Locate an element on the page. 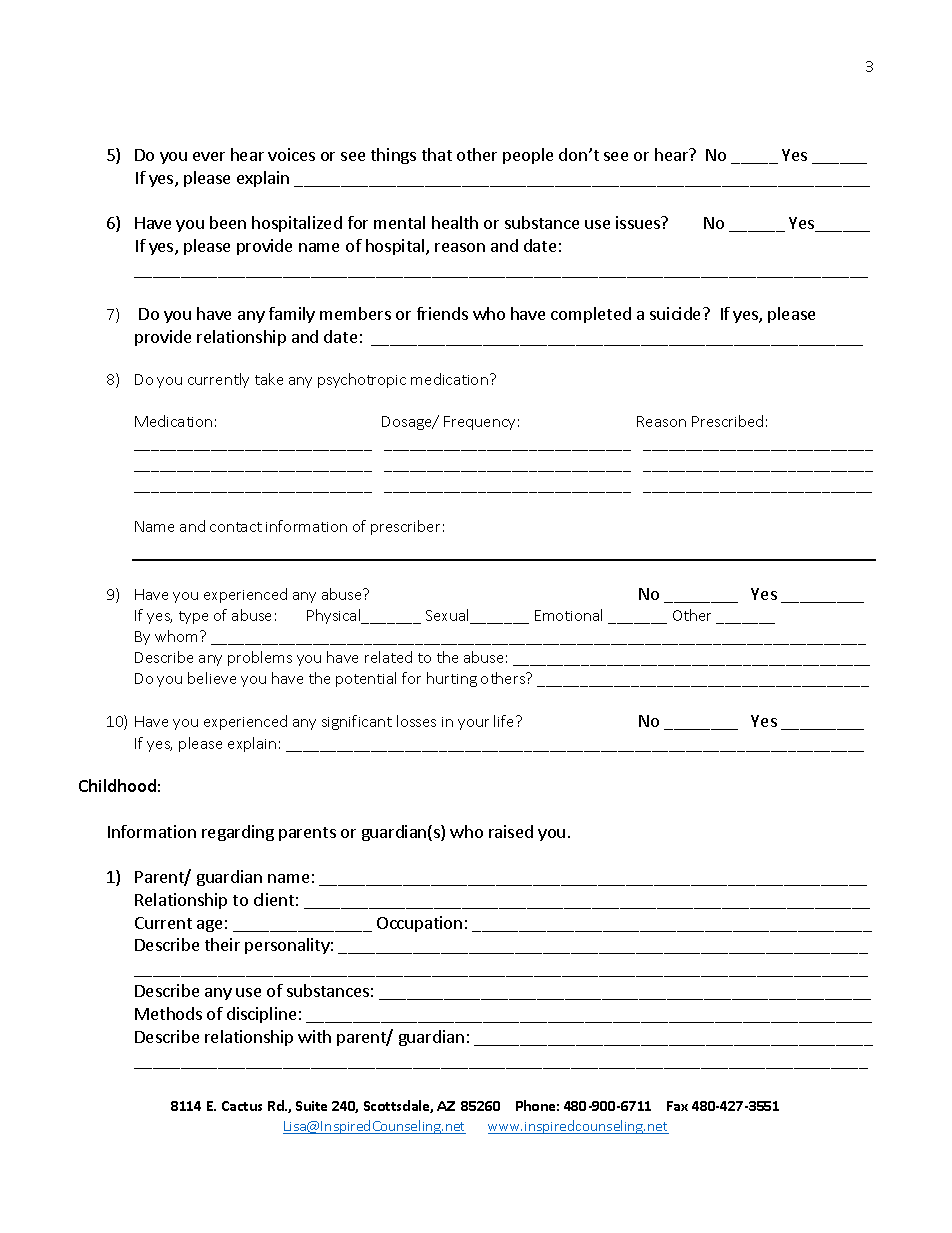 The width and height of the document is (952, 1233). regarding is located at coordinates (238, 833).
